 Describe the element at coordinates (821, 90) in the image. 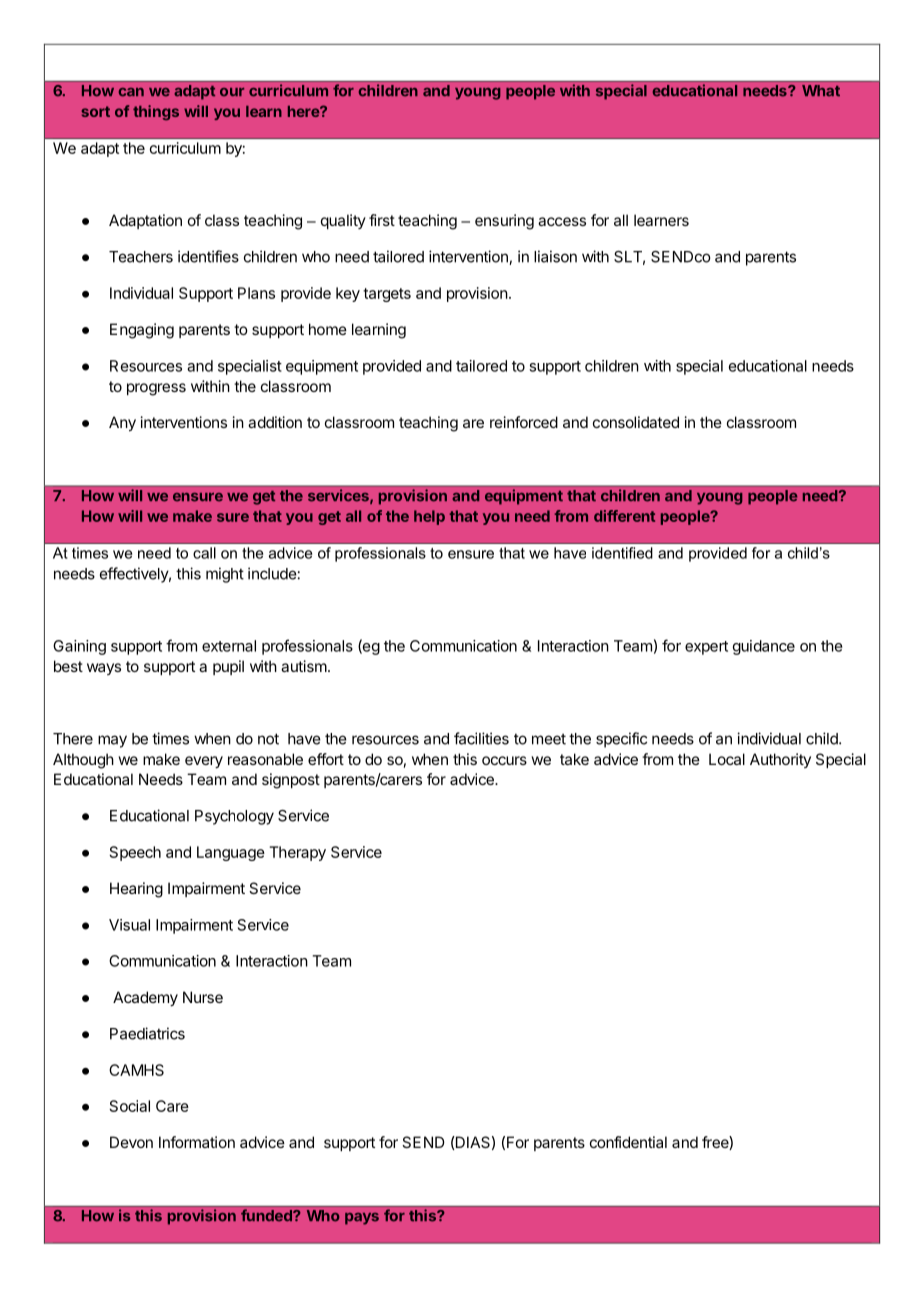

I see `What` at that location.
